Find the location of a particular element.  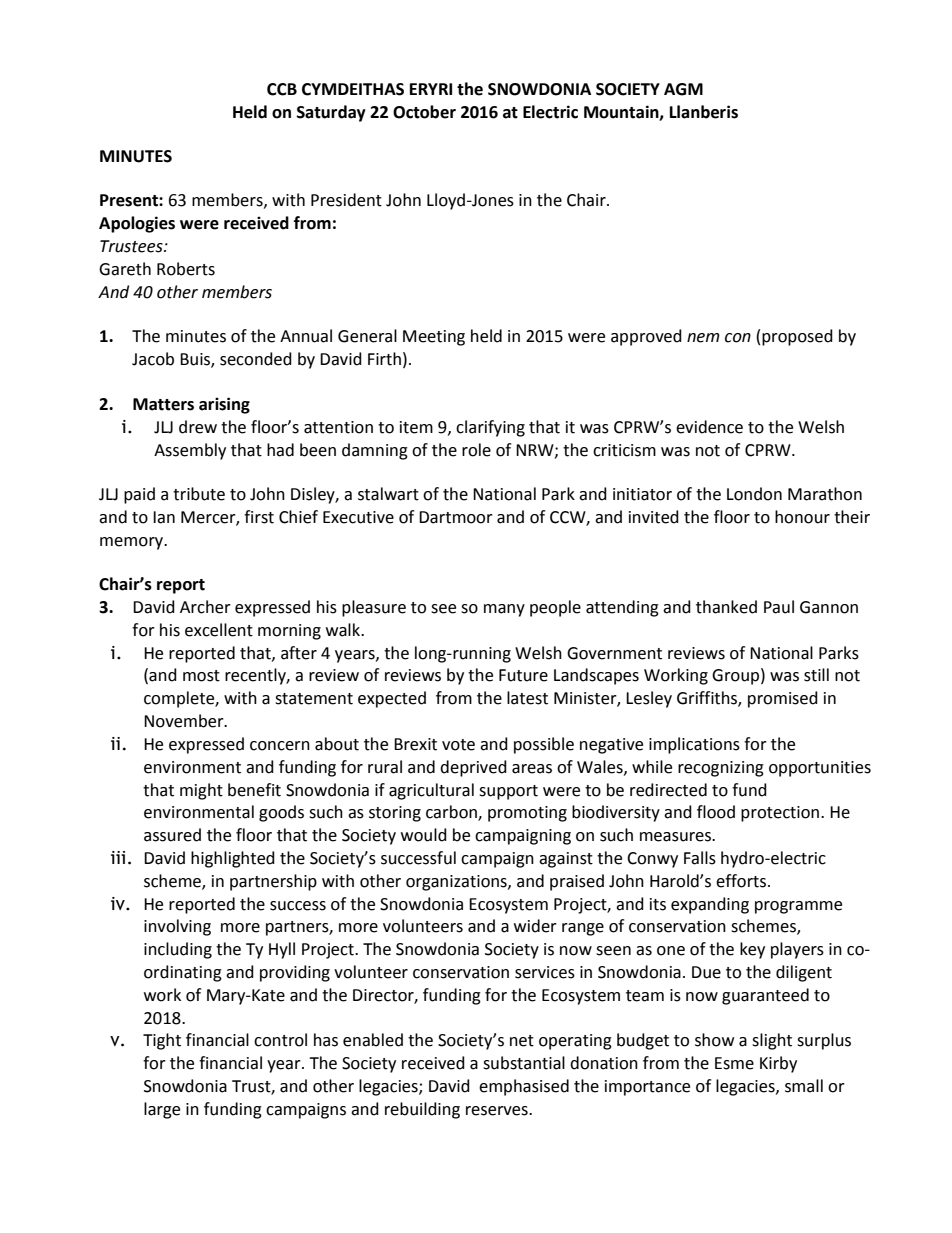

assured is located at coordinates (172, 835).
